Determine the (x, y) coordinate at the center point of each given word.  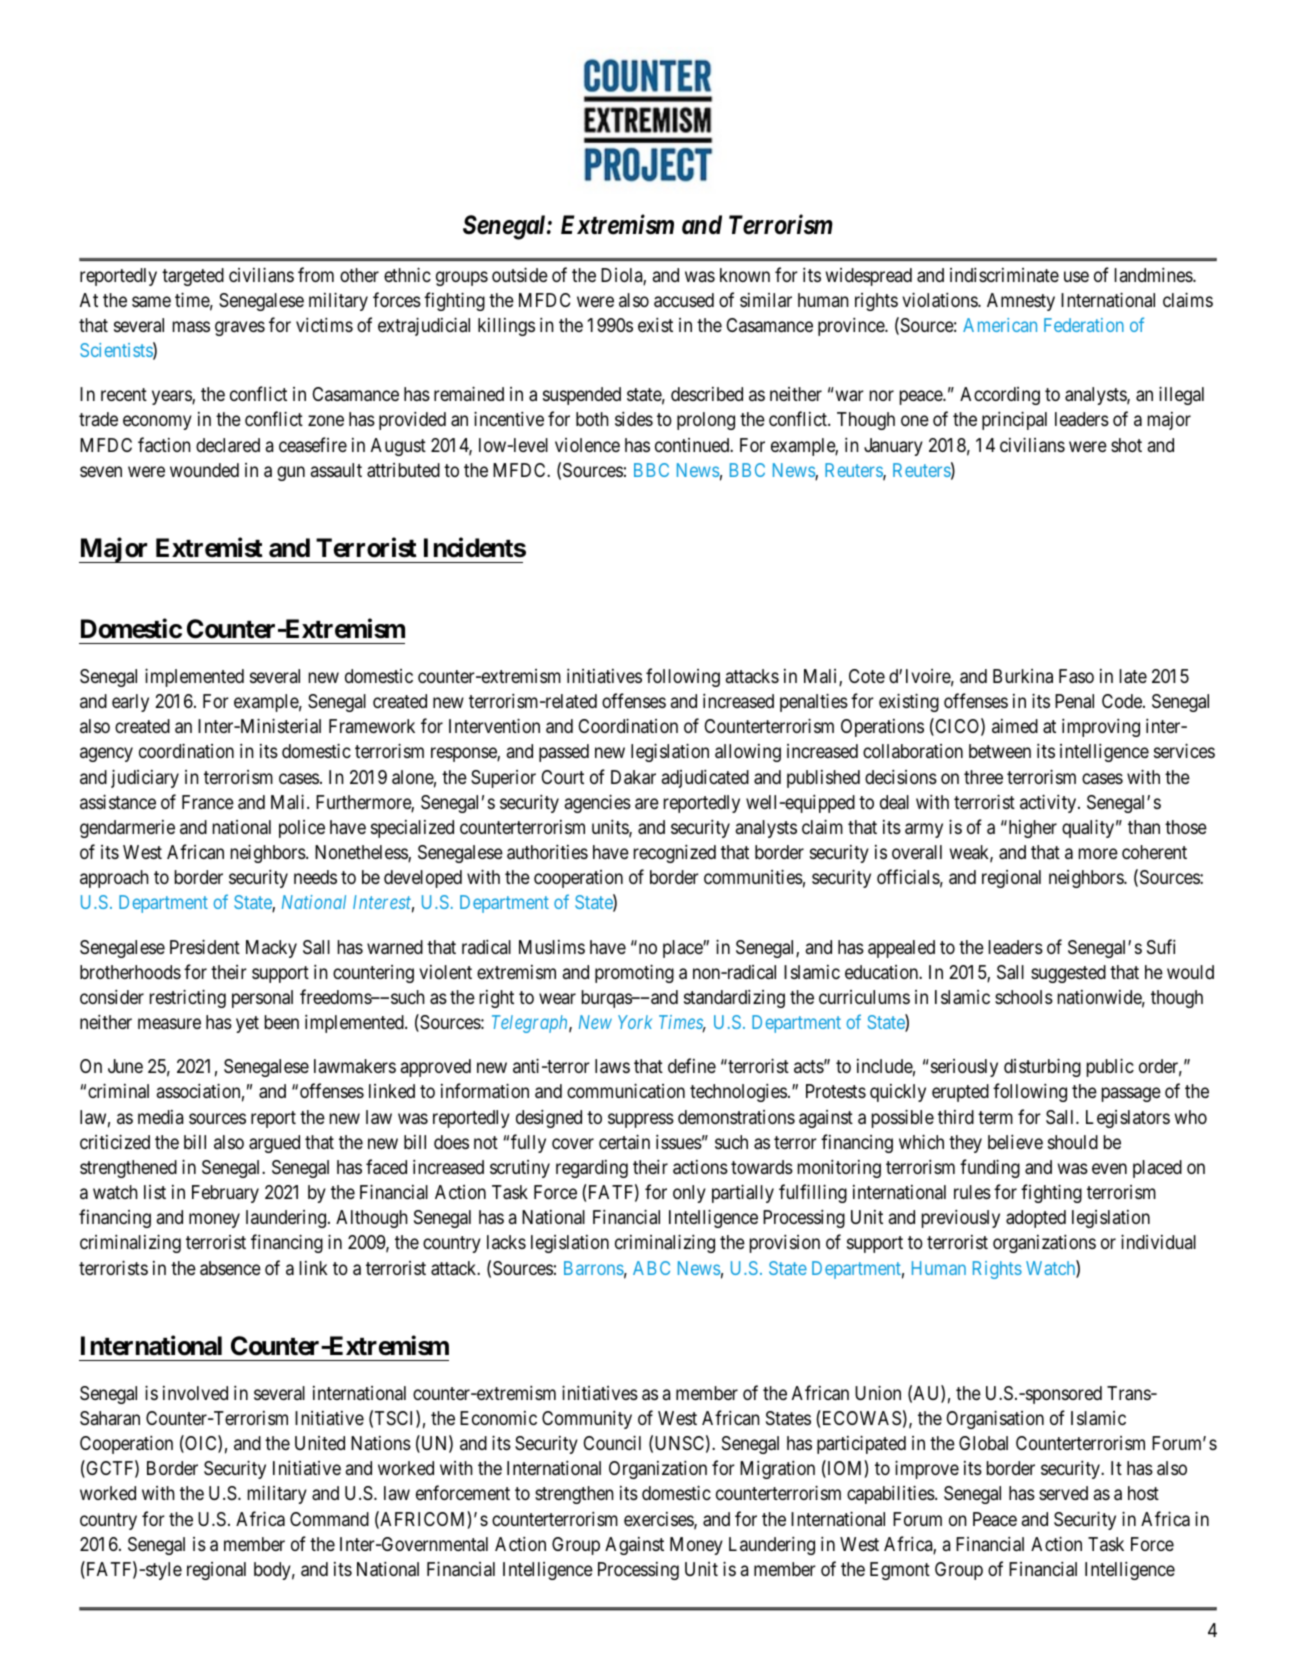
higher (1031, 829)
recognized (675, 853)
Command (329, 1519)
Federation (1084, 325)
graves (240, 328)
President (205, 946)
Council (612, 1442)
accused (684, 300)
